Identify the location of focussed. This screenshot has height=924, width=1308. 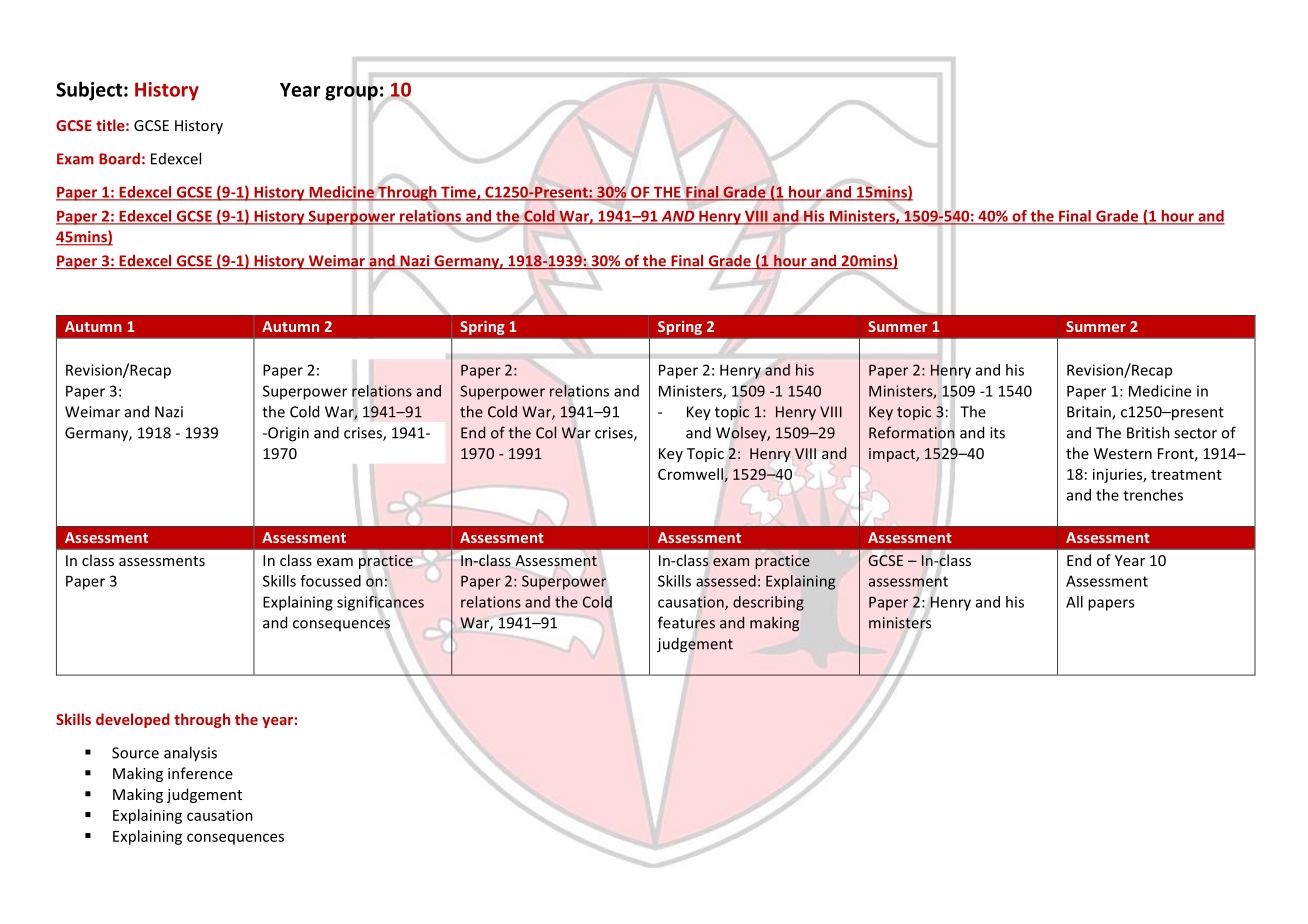
(330, 581).
